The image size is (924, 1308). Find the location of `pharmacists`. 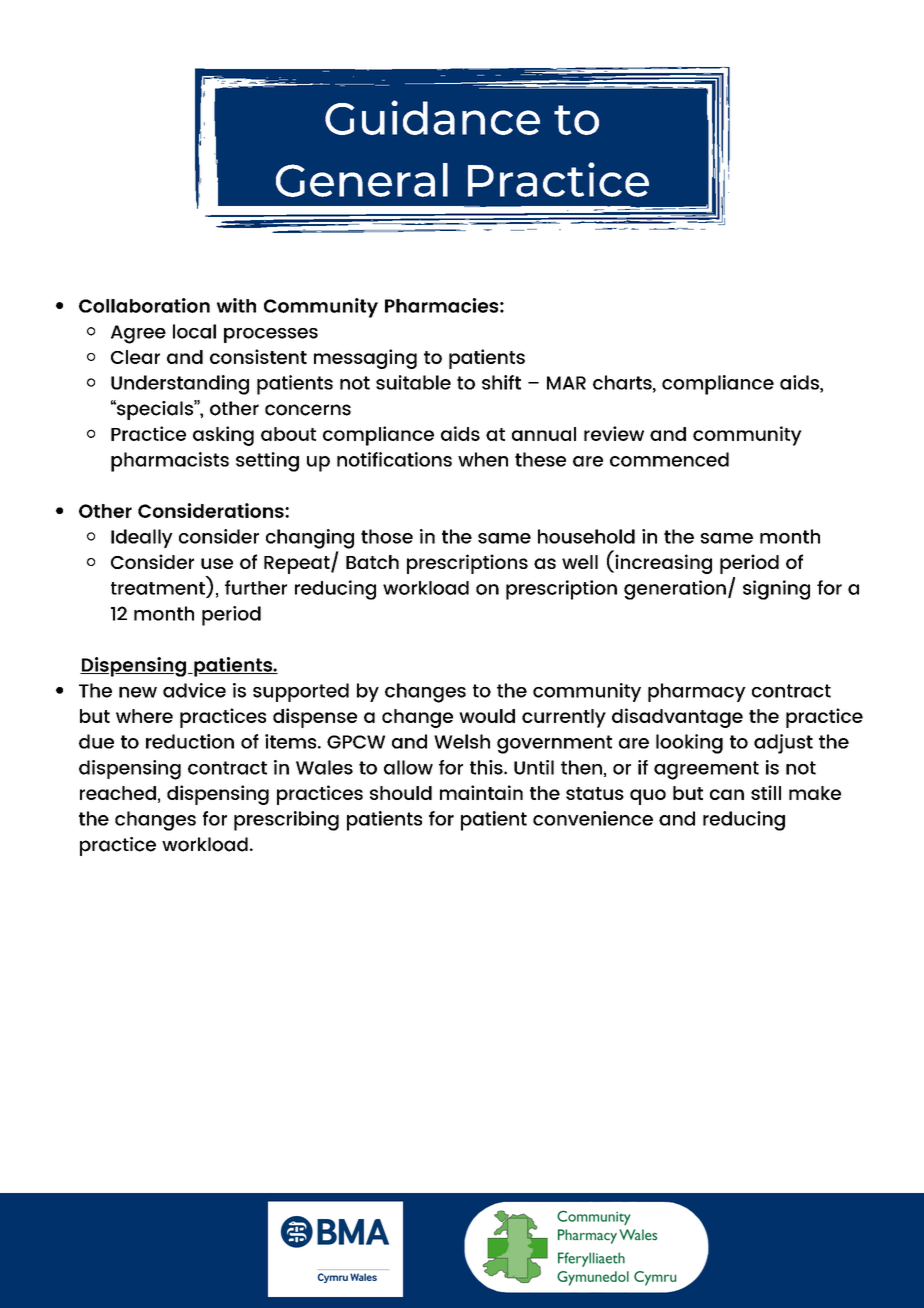

pharmacists is located at coordinates (170, 462).
